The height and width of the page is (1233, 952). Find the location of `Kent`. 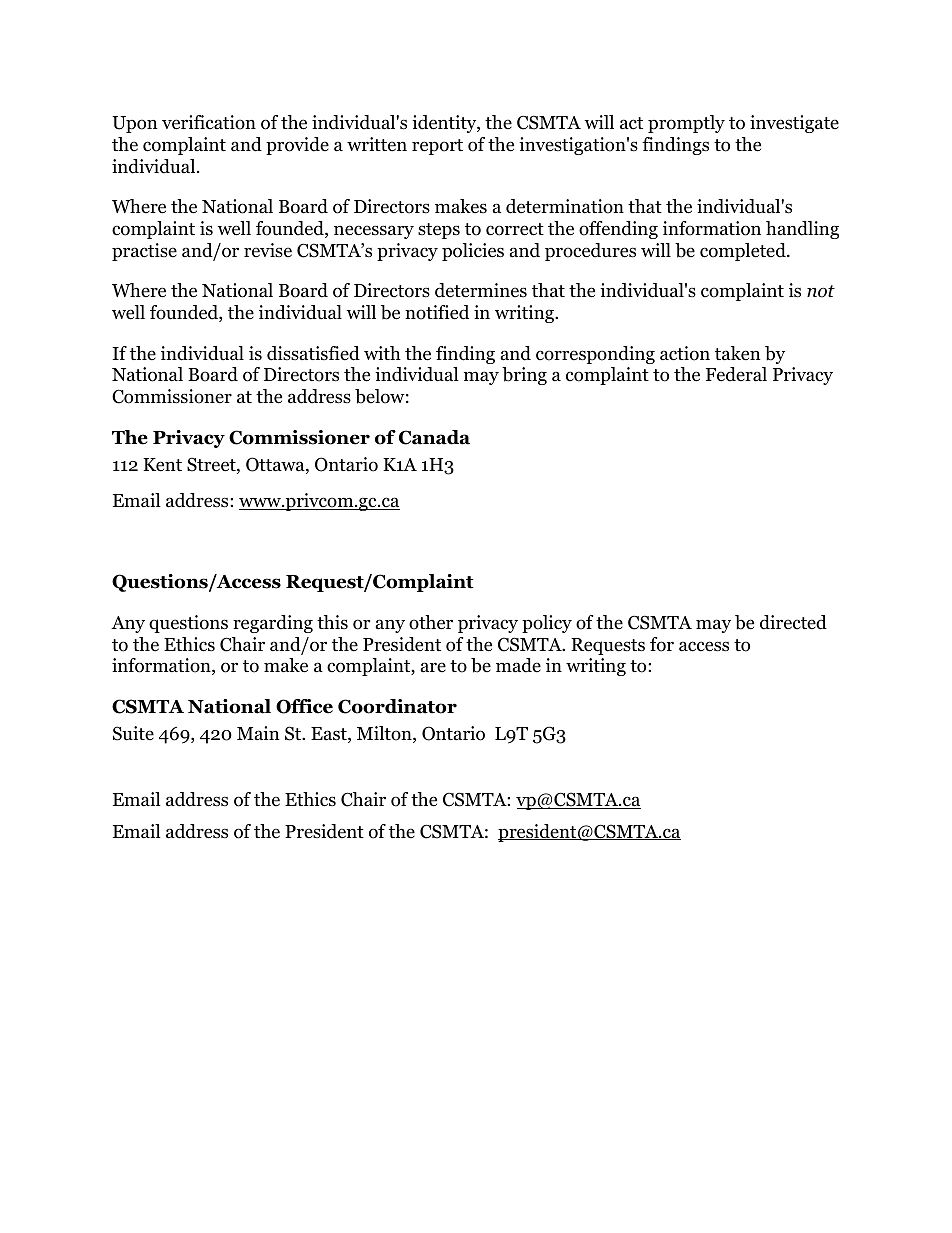

Kent is located at coordinates (162, 465).
